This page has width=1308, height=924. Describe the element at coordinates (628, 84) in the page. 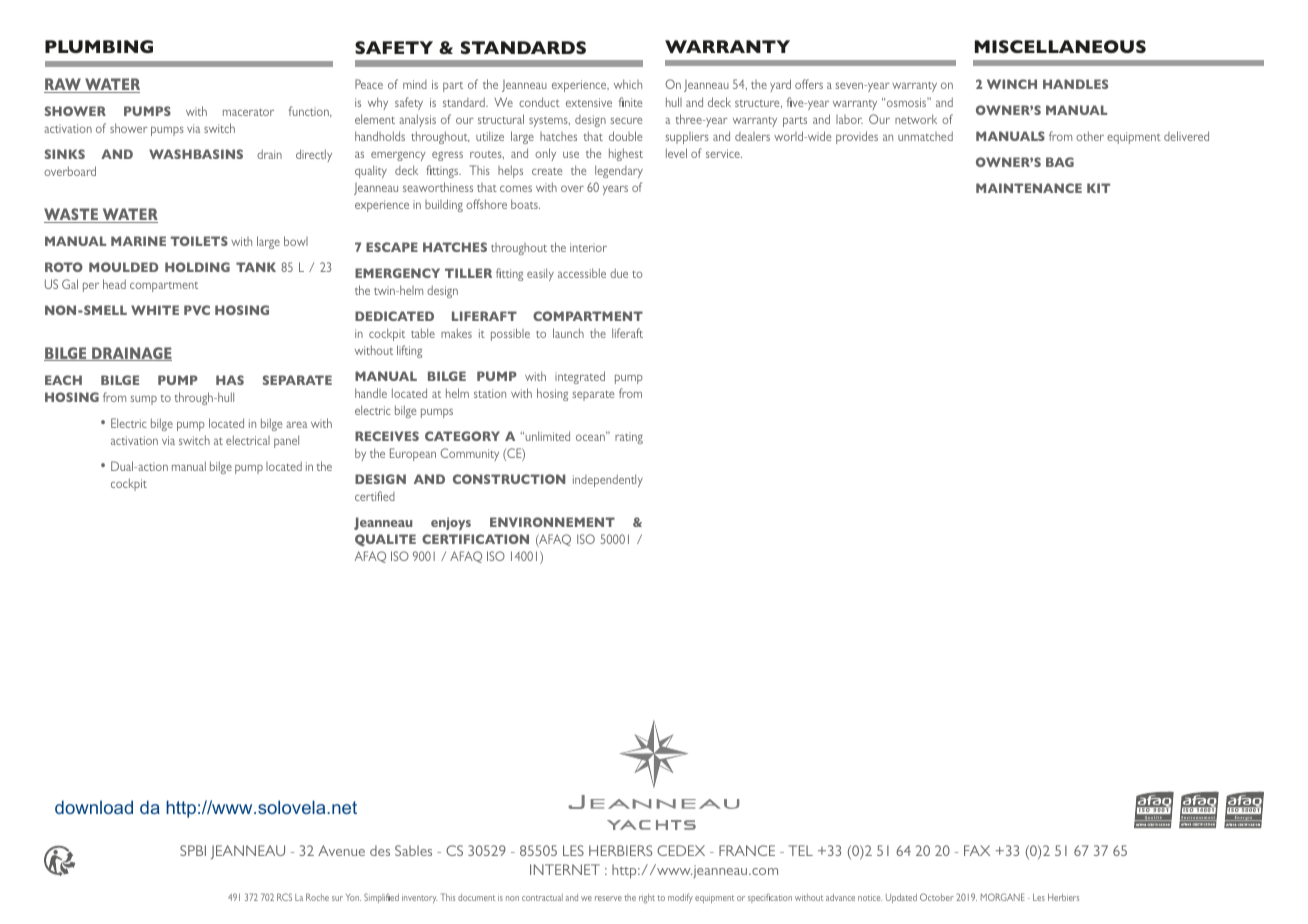

I see `which` at that location.
